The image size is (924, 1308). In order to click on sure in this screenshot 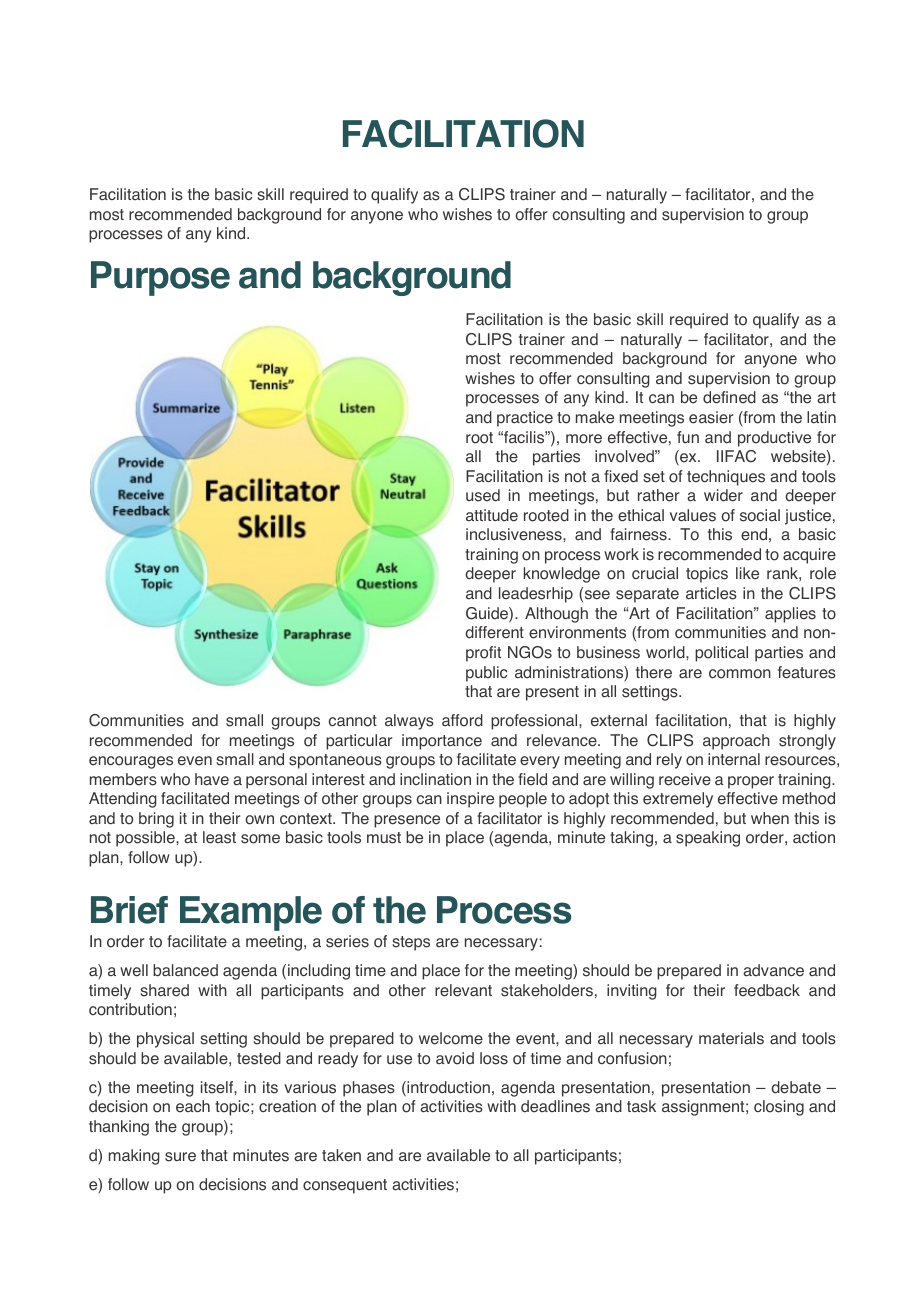, I will do `click(180, 1157)`.
